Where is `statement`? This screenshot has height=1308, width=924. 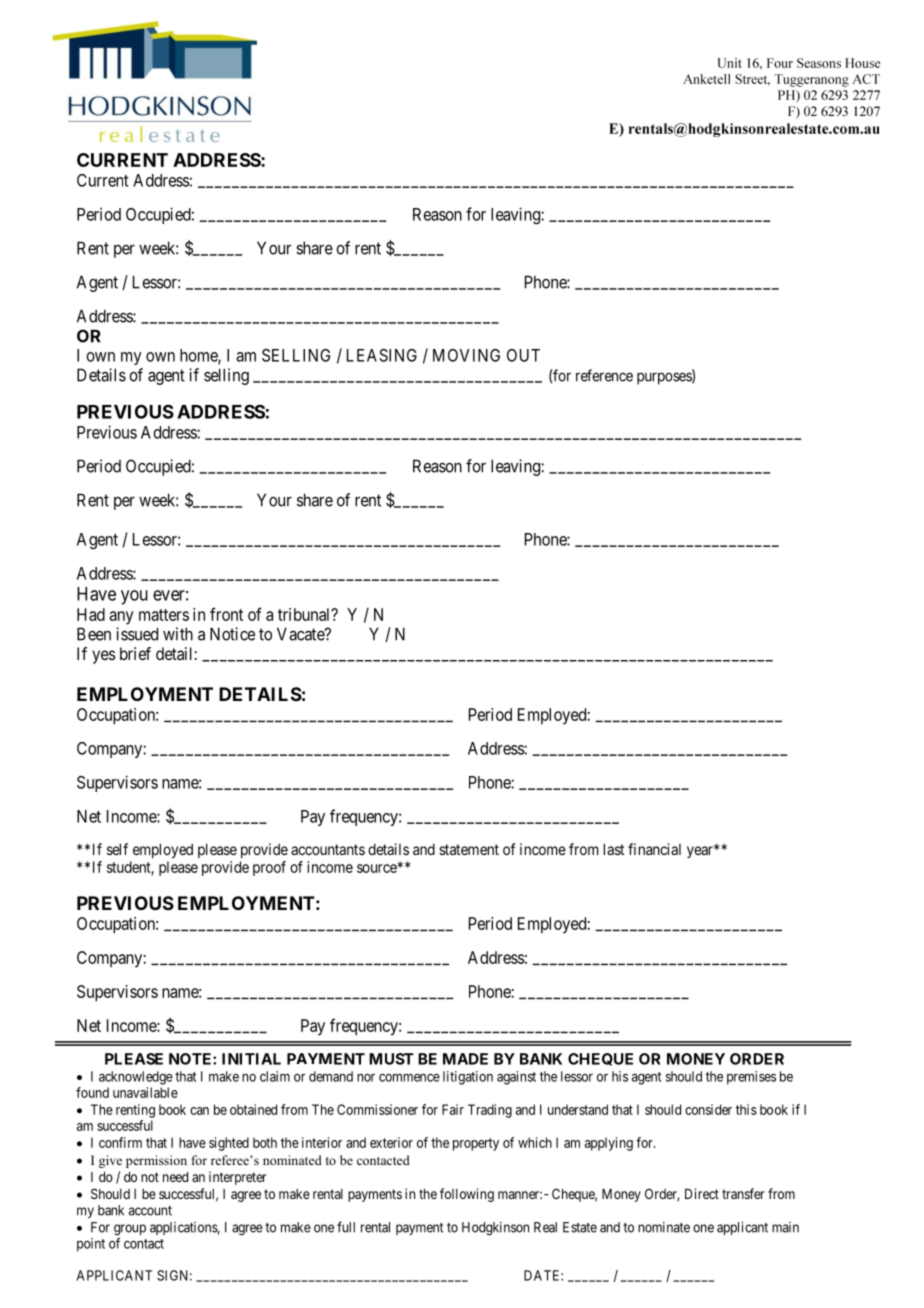 statement is located at coordinates (469, 849).
